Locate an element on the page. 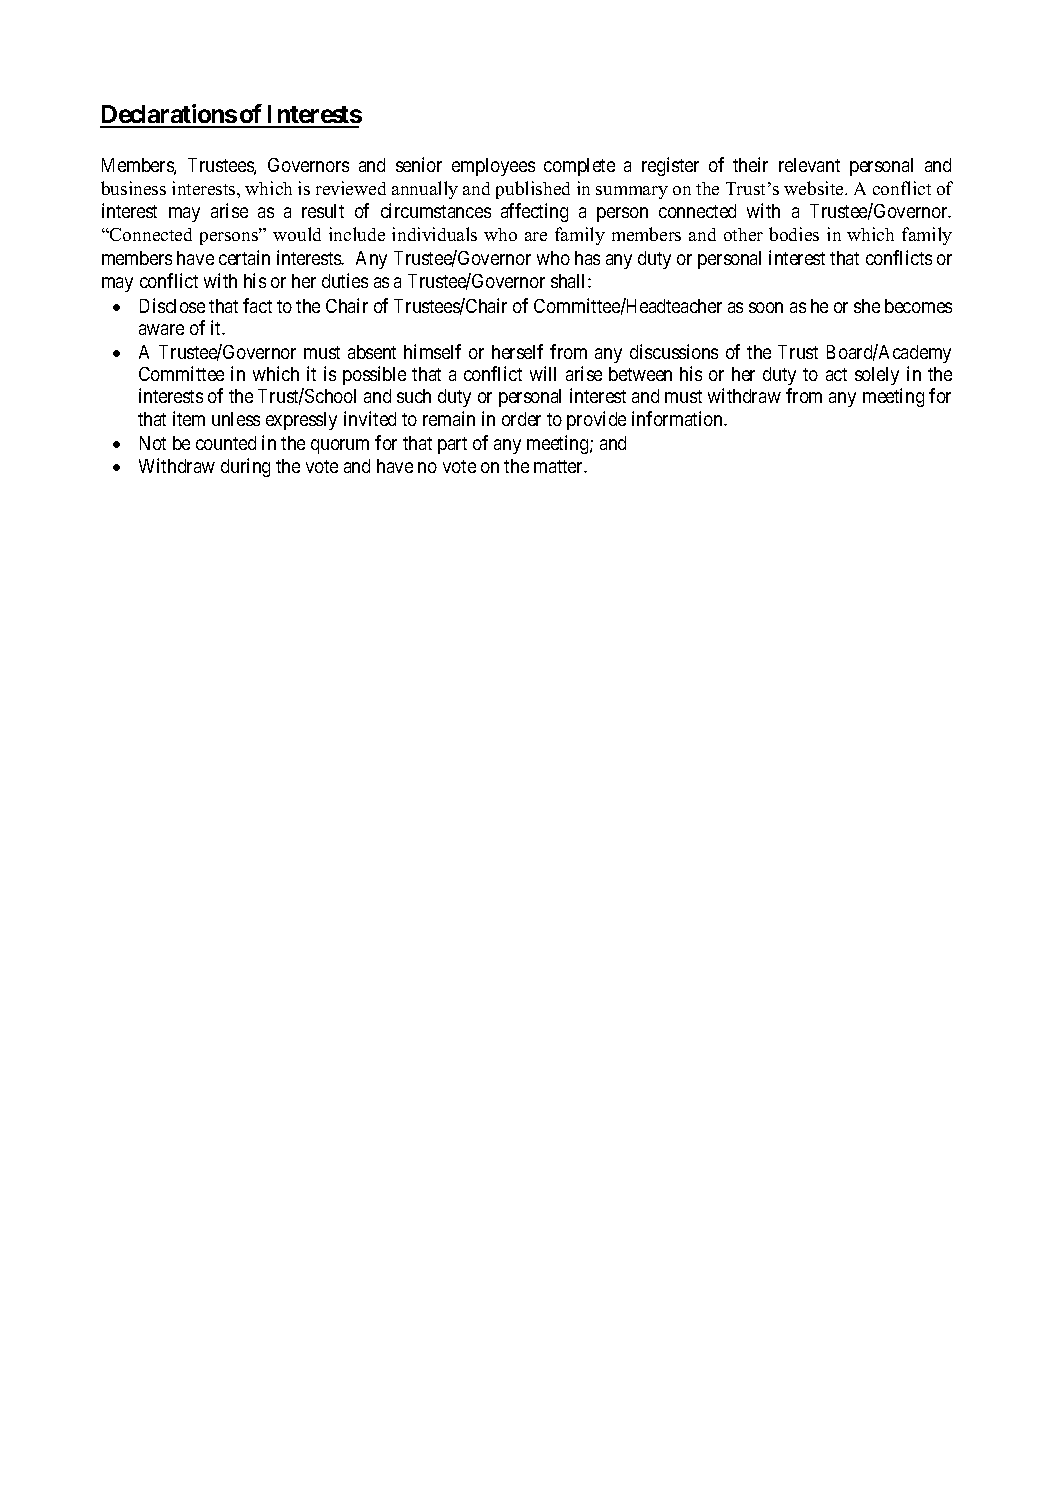 The image size is (1053, 1489). fact is located at coordinates (257, 305).
